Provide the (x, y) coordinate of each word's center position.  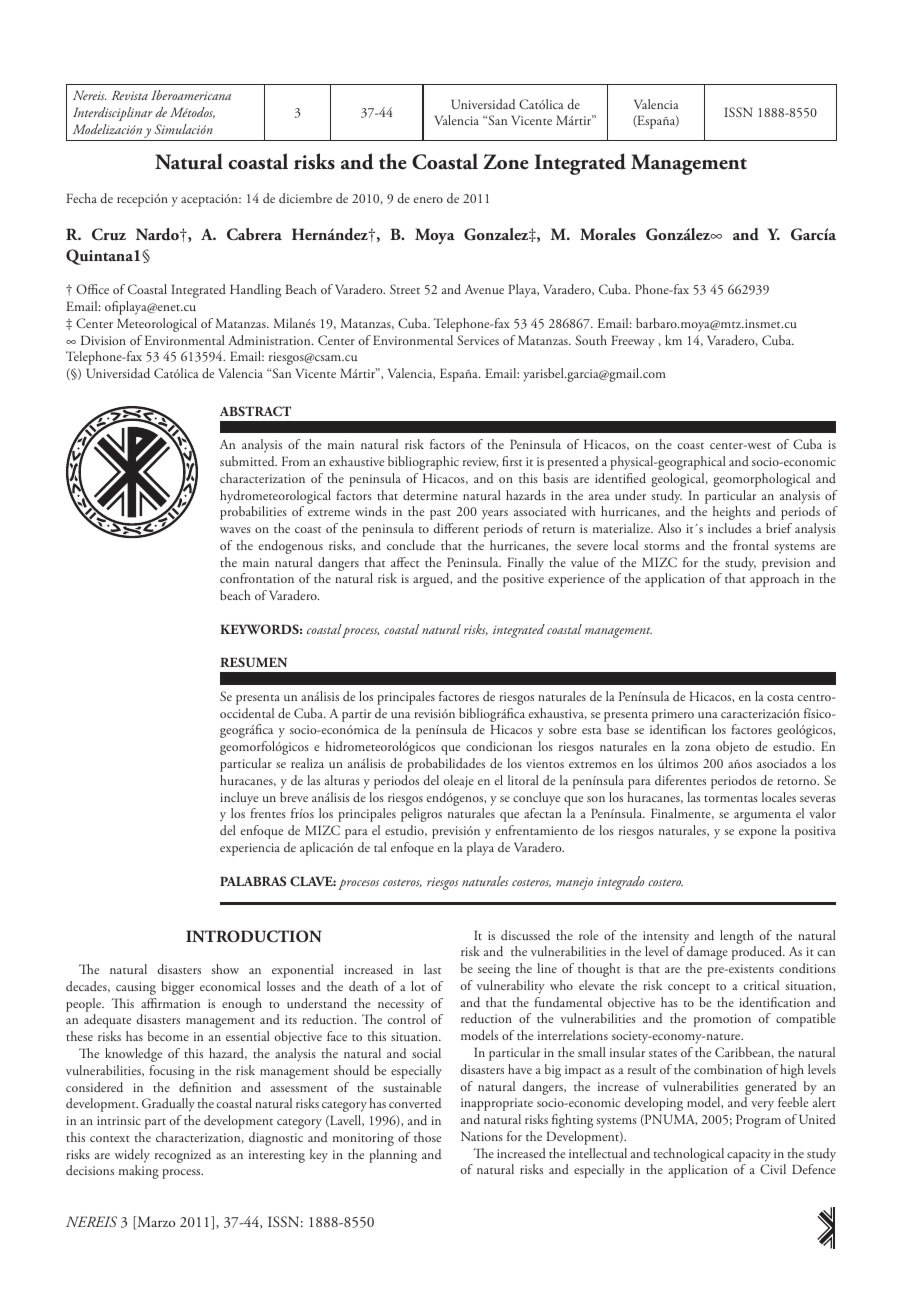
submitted (248, 461)
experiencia (250, 849)
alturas (342, 780)
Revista (130, 95)
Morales (608, 234)
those (427, 1137)
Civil (773, 1169)
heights (732, 513)
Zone (506, 162)
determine (430, 495)
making (139, 1172)
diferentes (680, 780)
